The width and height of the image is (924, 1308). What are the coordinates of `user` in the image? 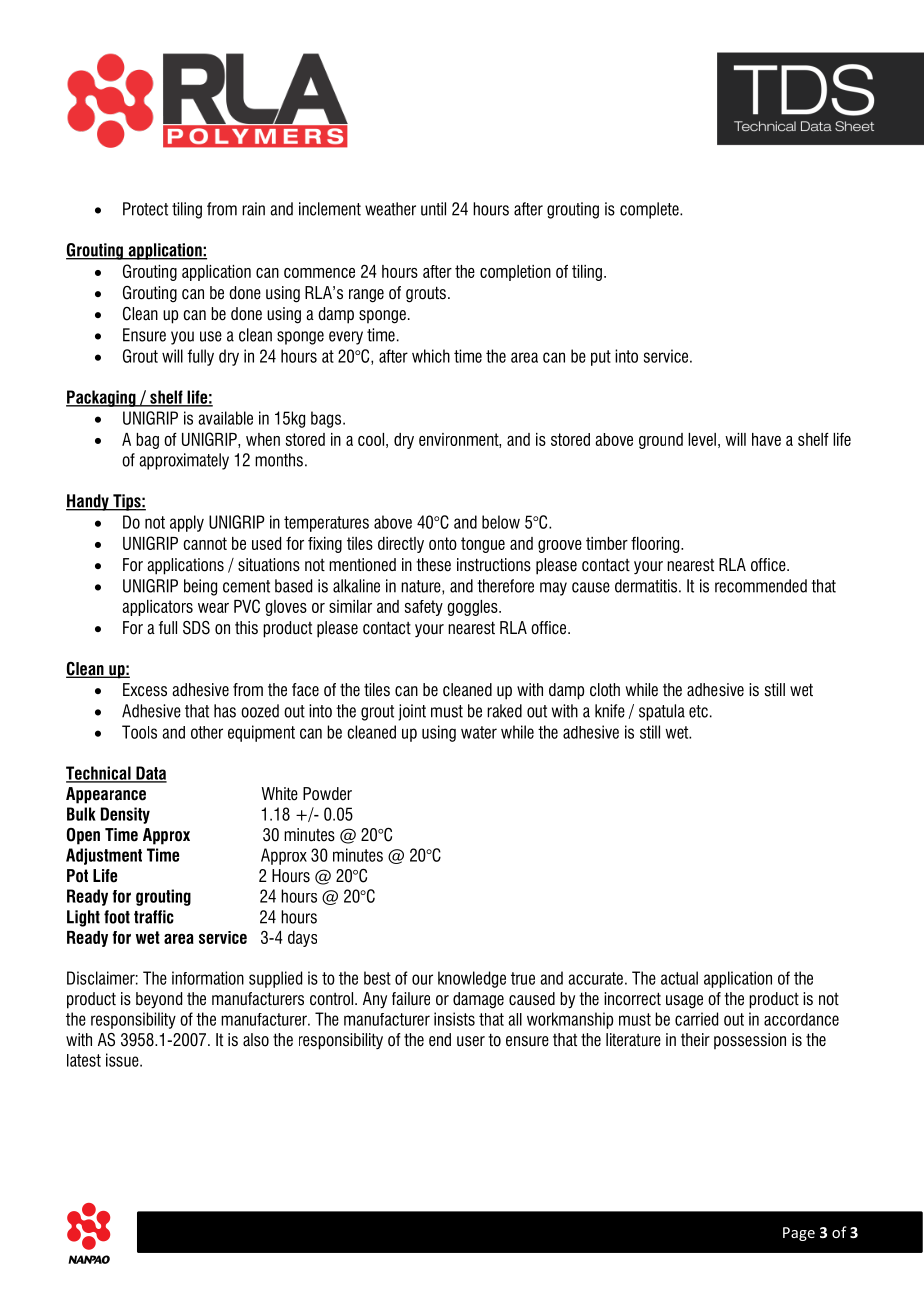 It's located at (471, 1041).
